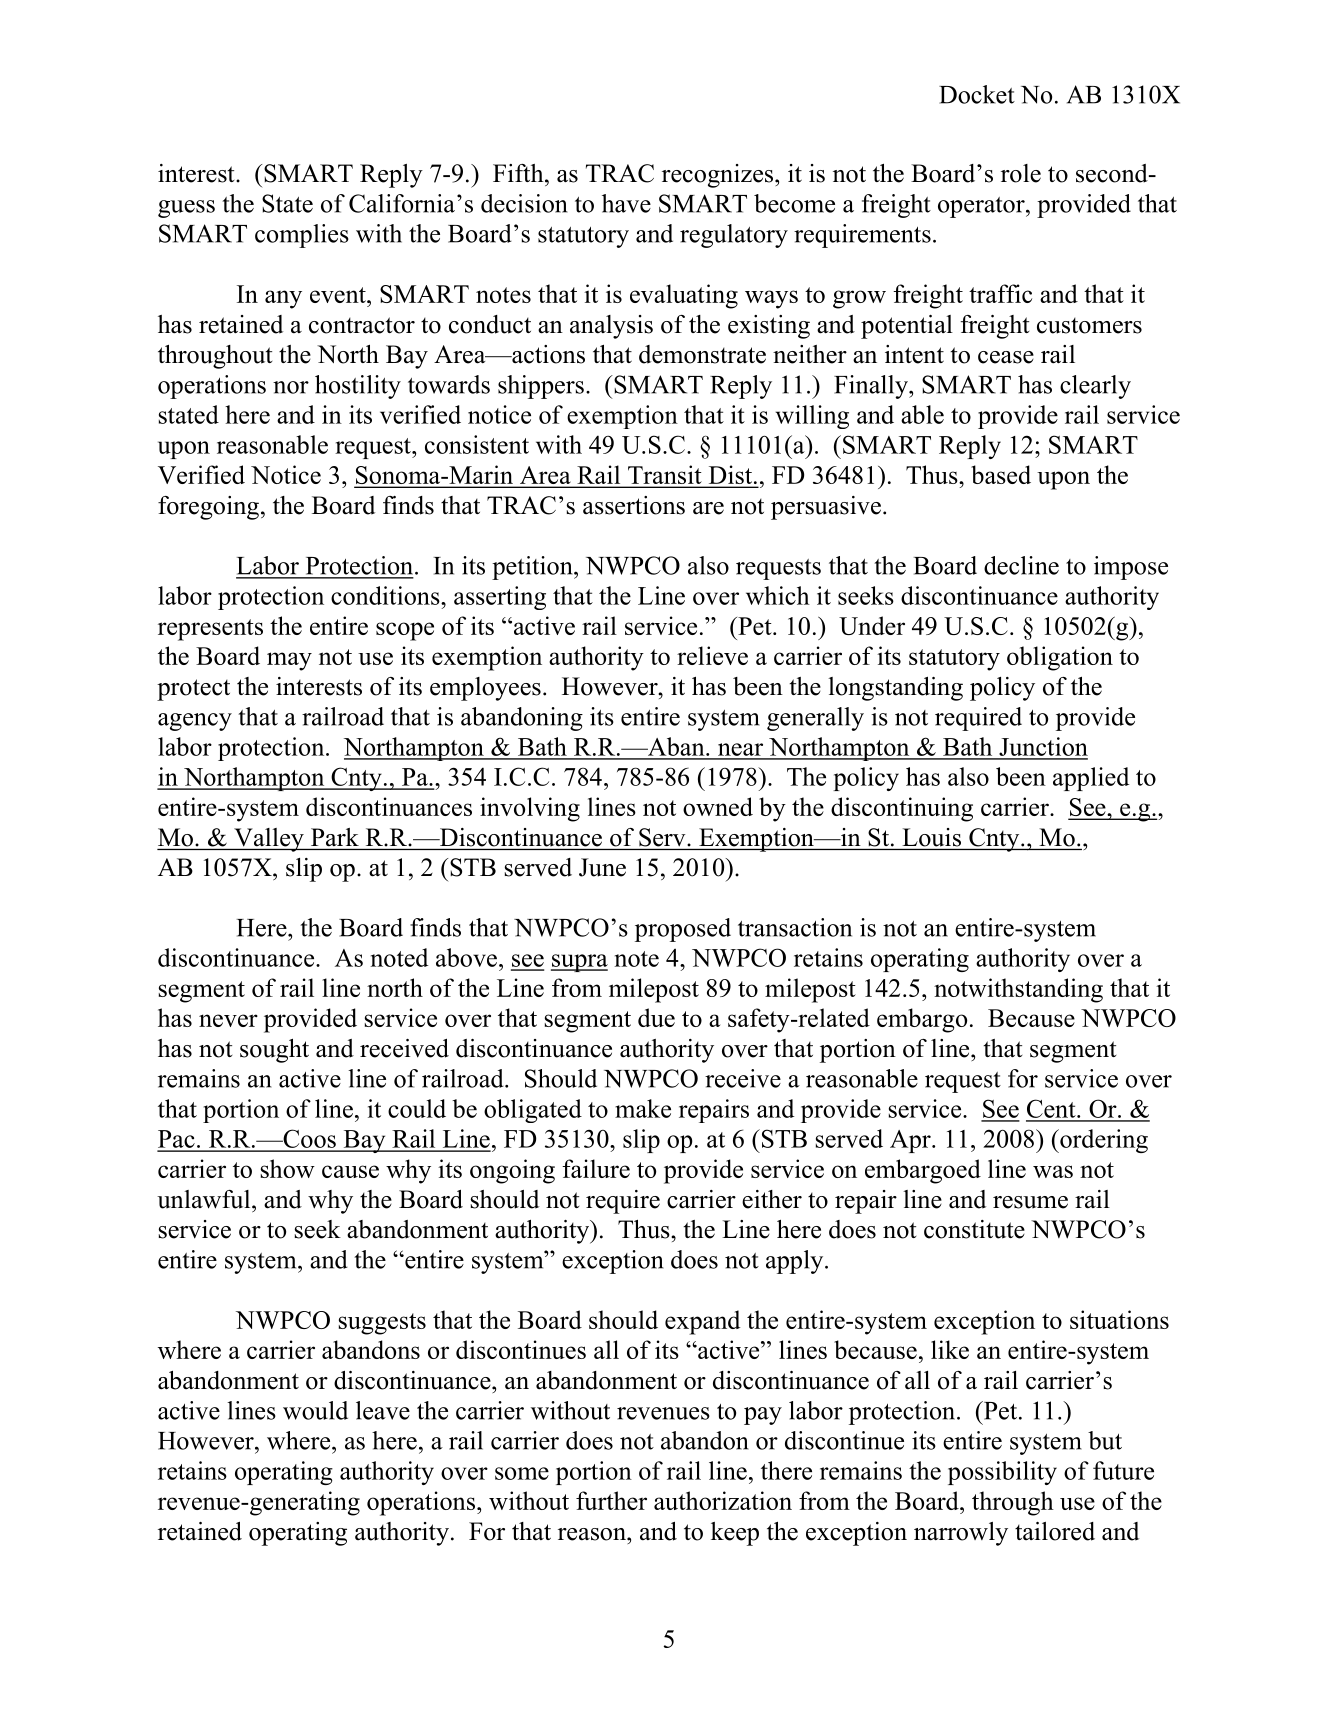  I want to click on applied, so click(1091, 779).
